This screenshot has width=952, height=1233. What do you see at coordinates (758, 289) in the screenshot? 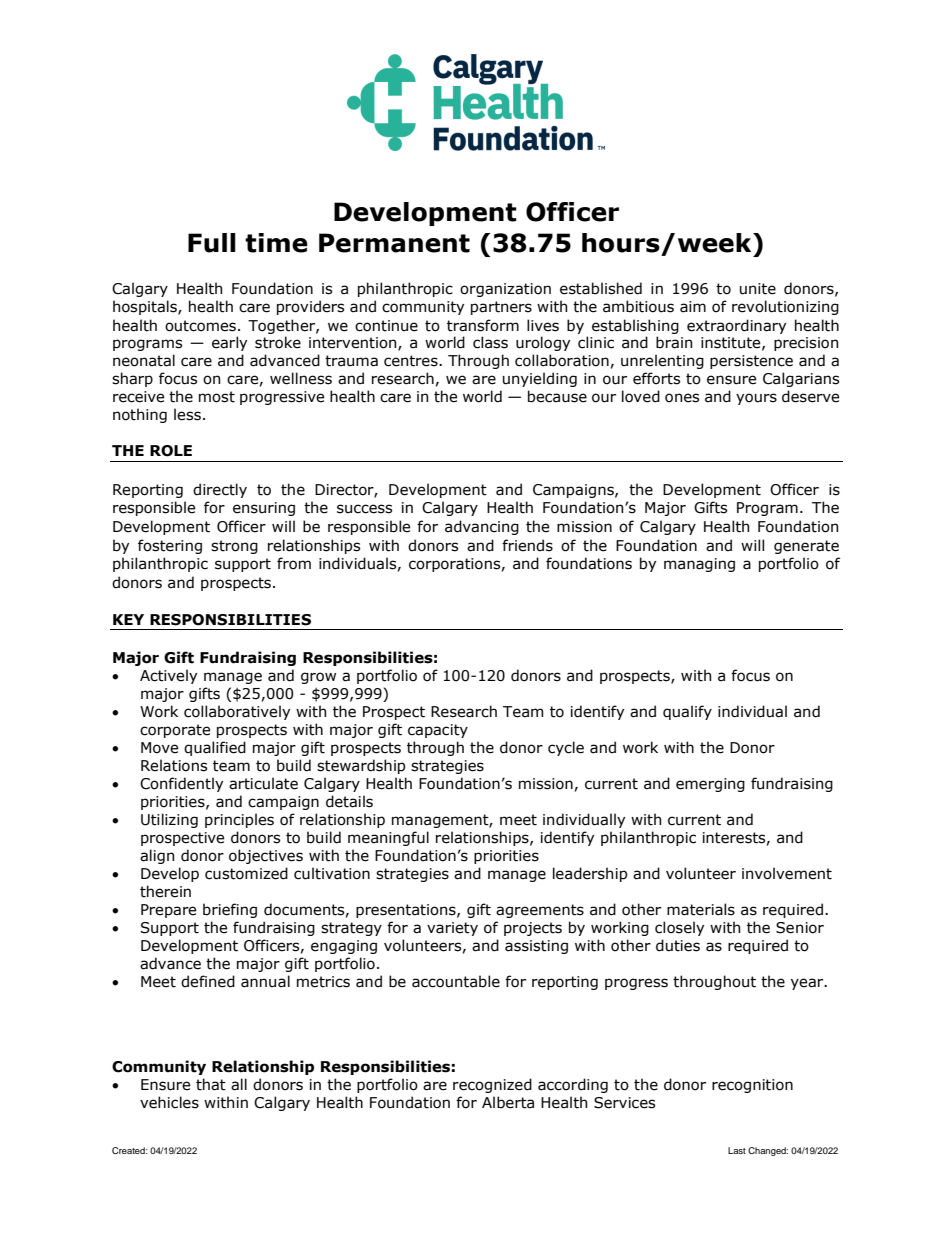
I see `unite` at bounding box center [758, 289].
